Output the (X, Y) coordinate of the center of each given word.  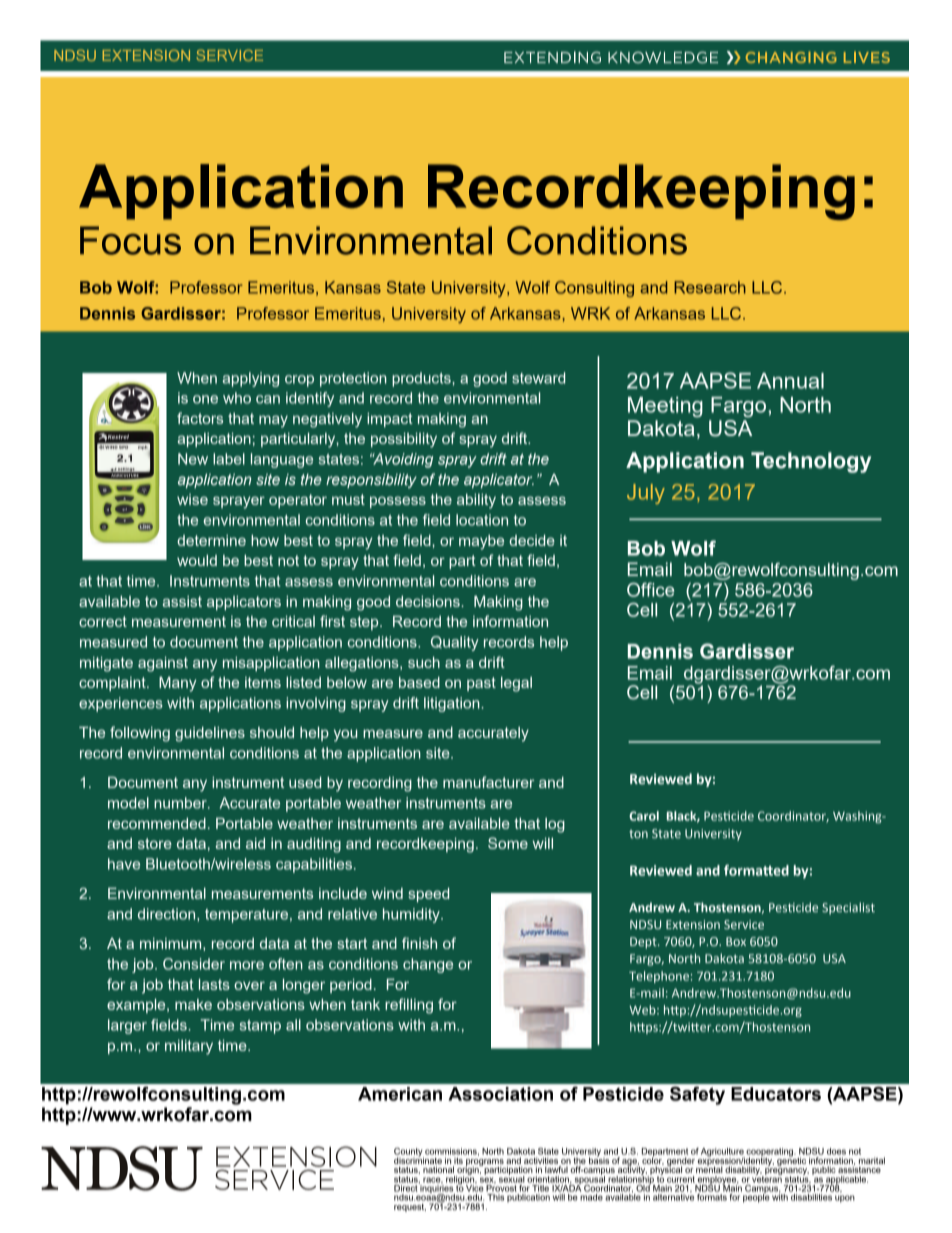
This (495, 1197)
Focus (130, 240)
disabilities (811, 1197)
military (189, 1047)
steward (538, 378)
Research (710, 287)
